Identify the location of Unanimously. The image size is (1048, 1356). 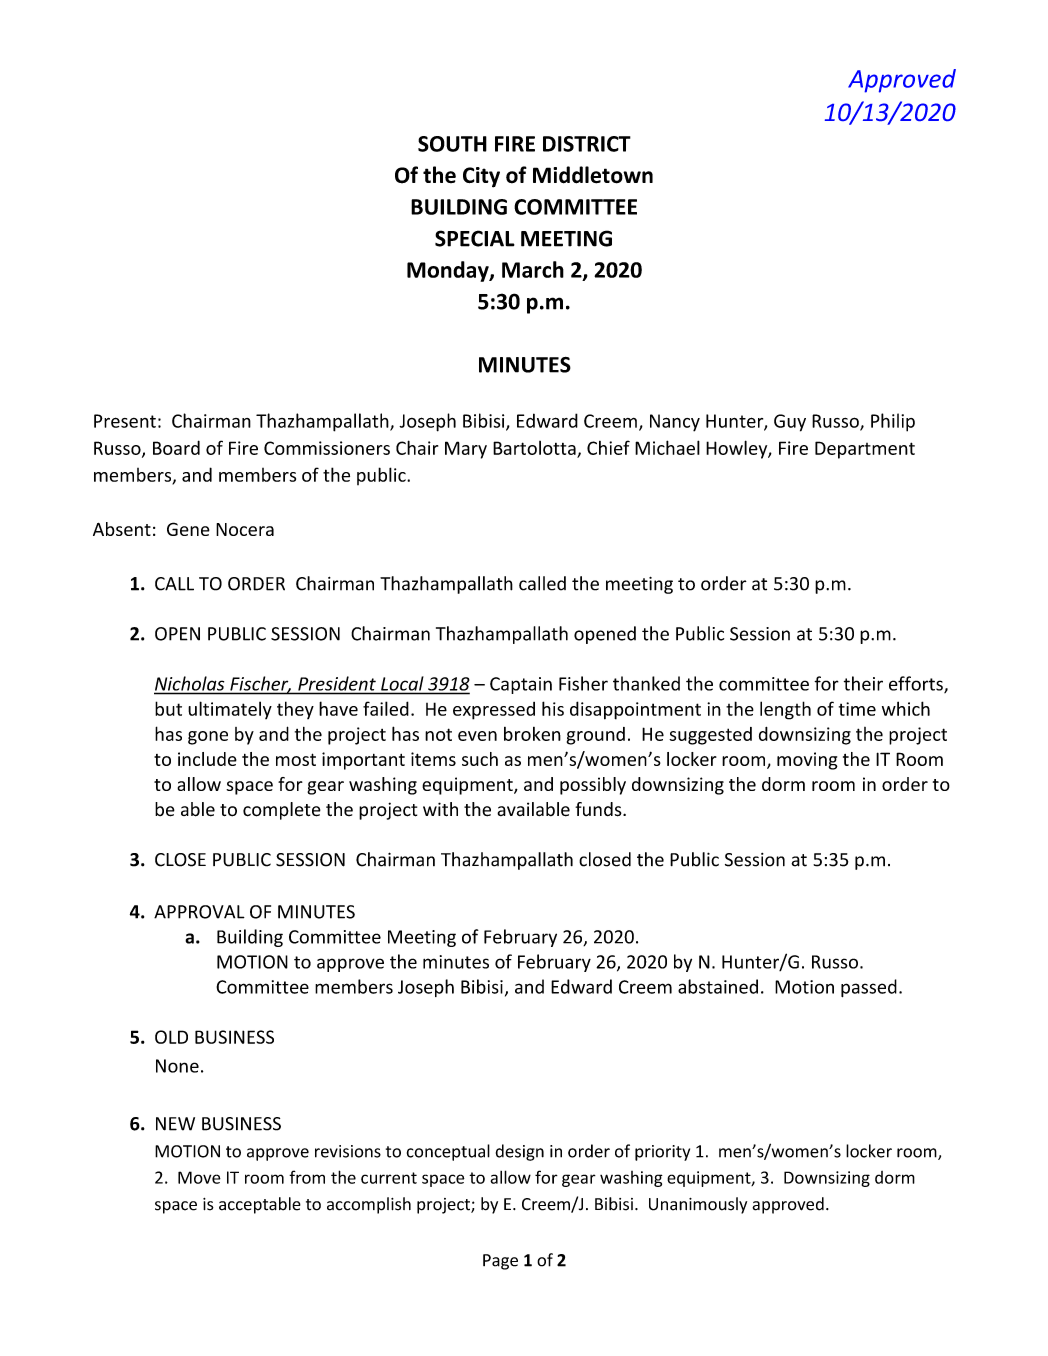
(698, 1205).
